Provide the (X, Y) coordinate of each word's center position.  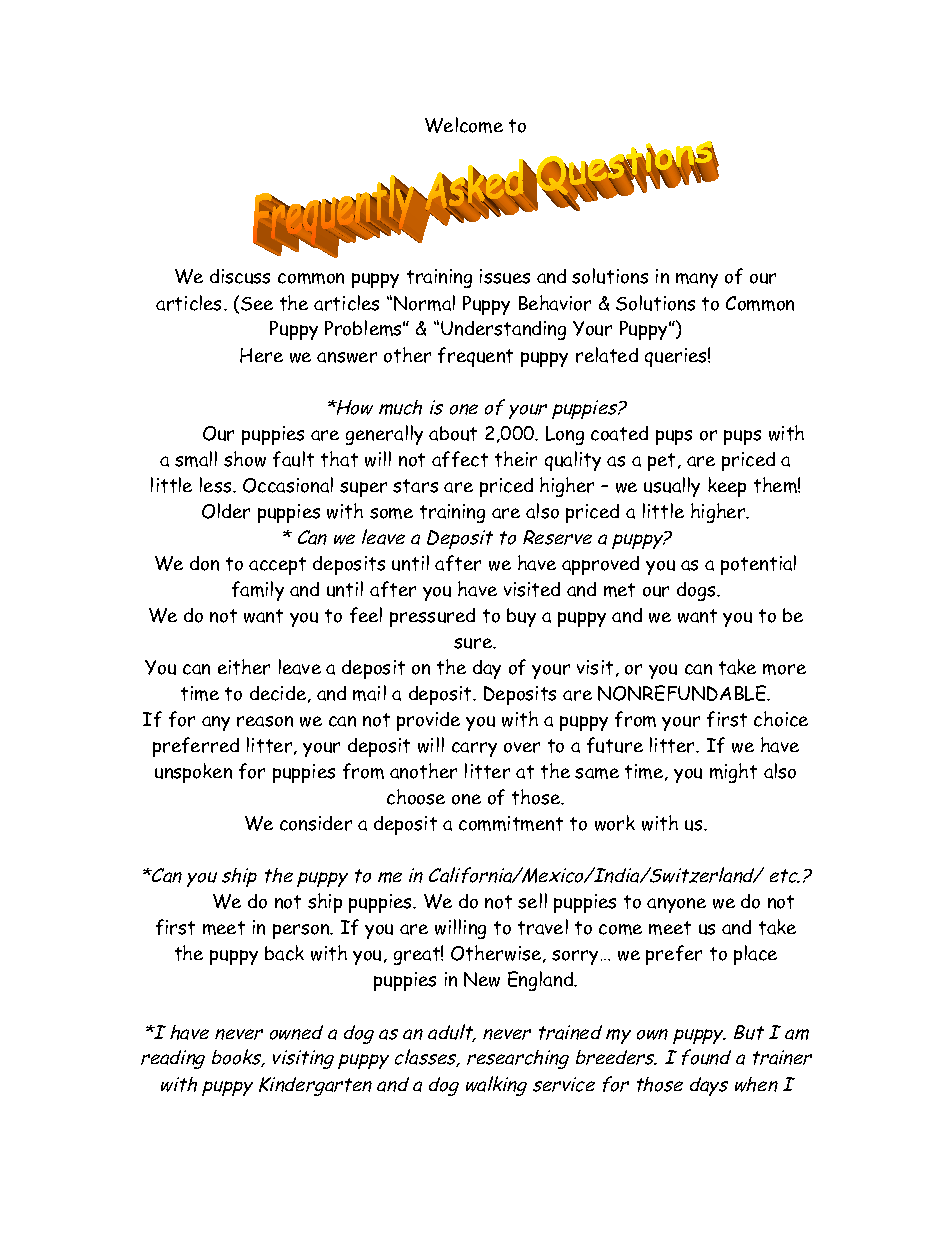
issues (505, 276)
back (284, 953)
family (258, 591)
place (755, 955)
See (257, 304)
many (697, 280)
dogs (697, 591)
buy (521, 617)
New (482, 979)
